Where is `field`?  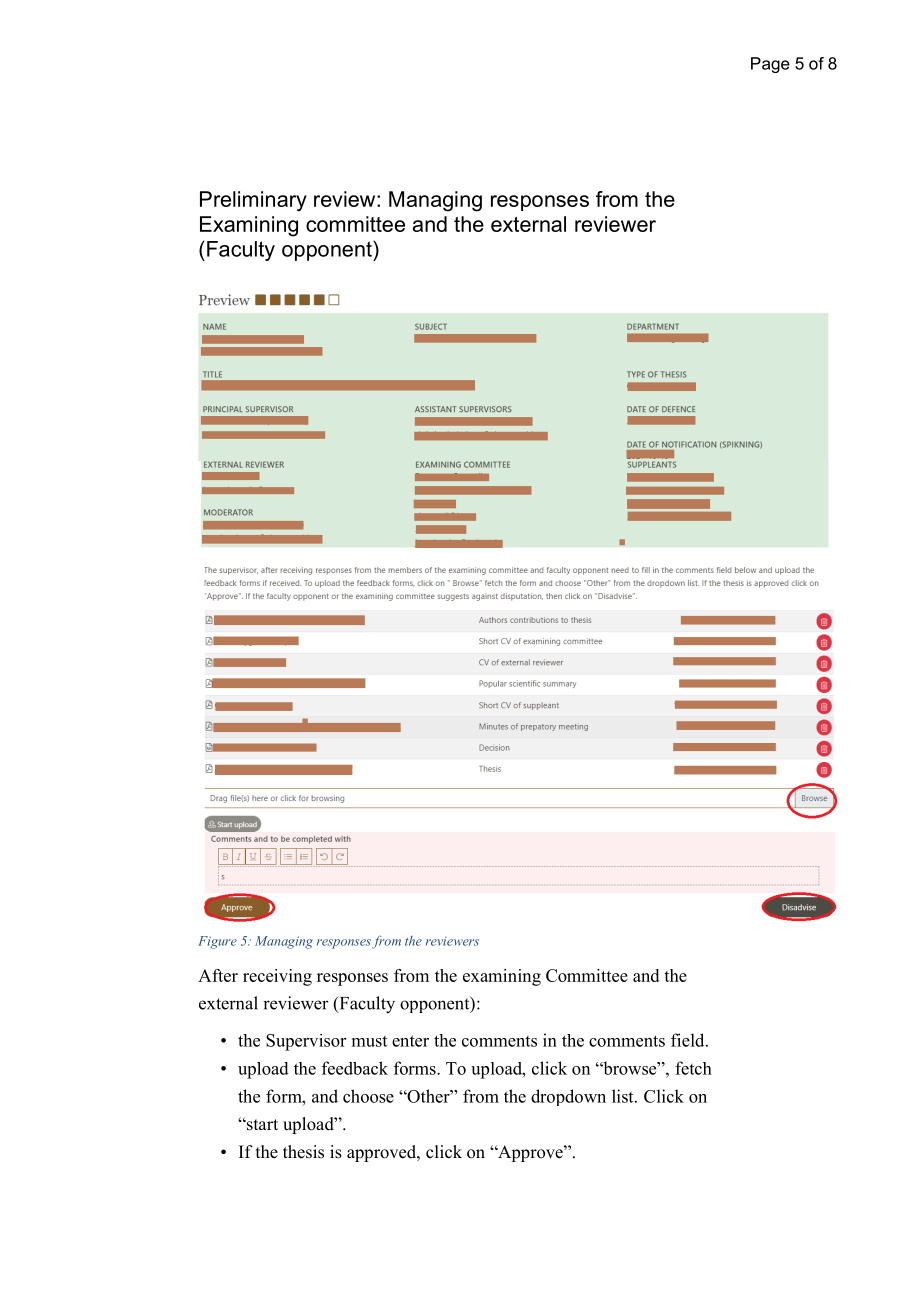 field is located at coordinates (689, 1040).
